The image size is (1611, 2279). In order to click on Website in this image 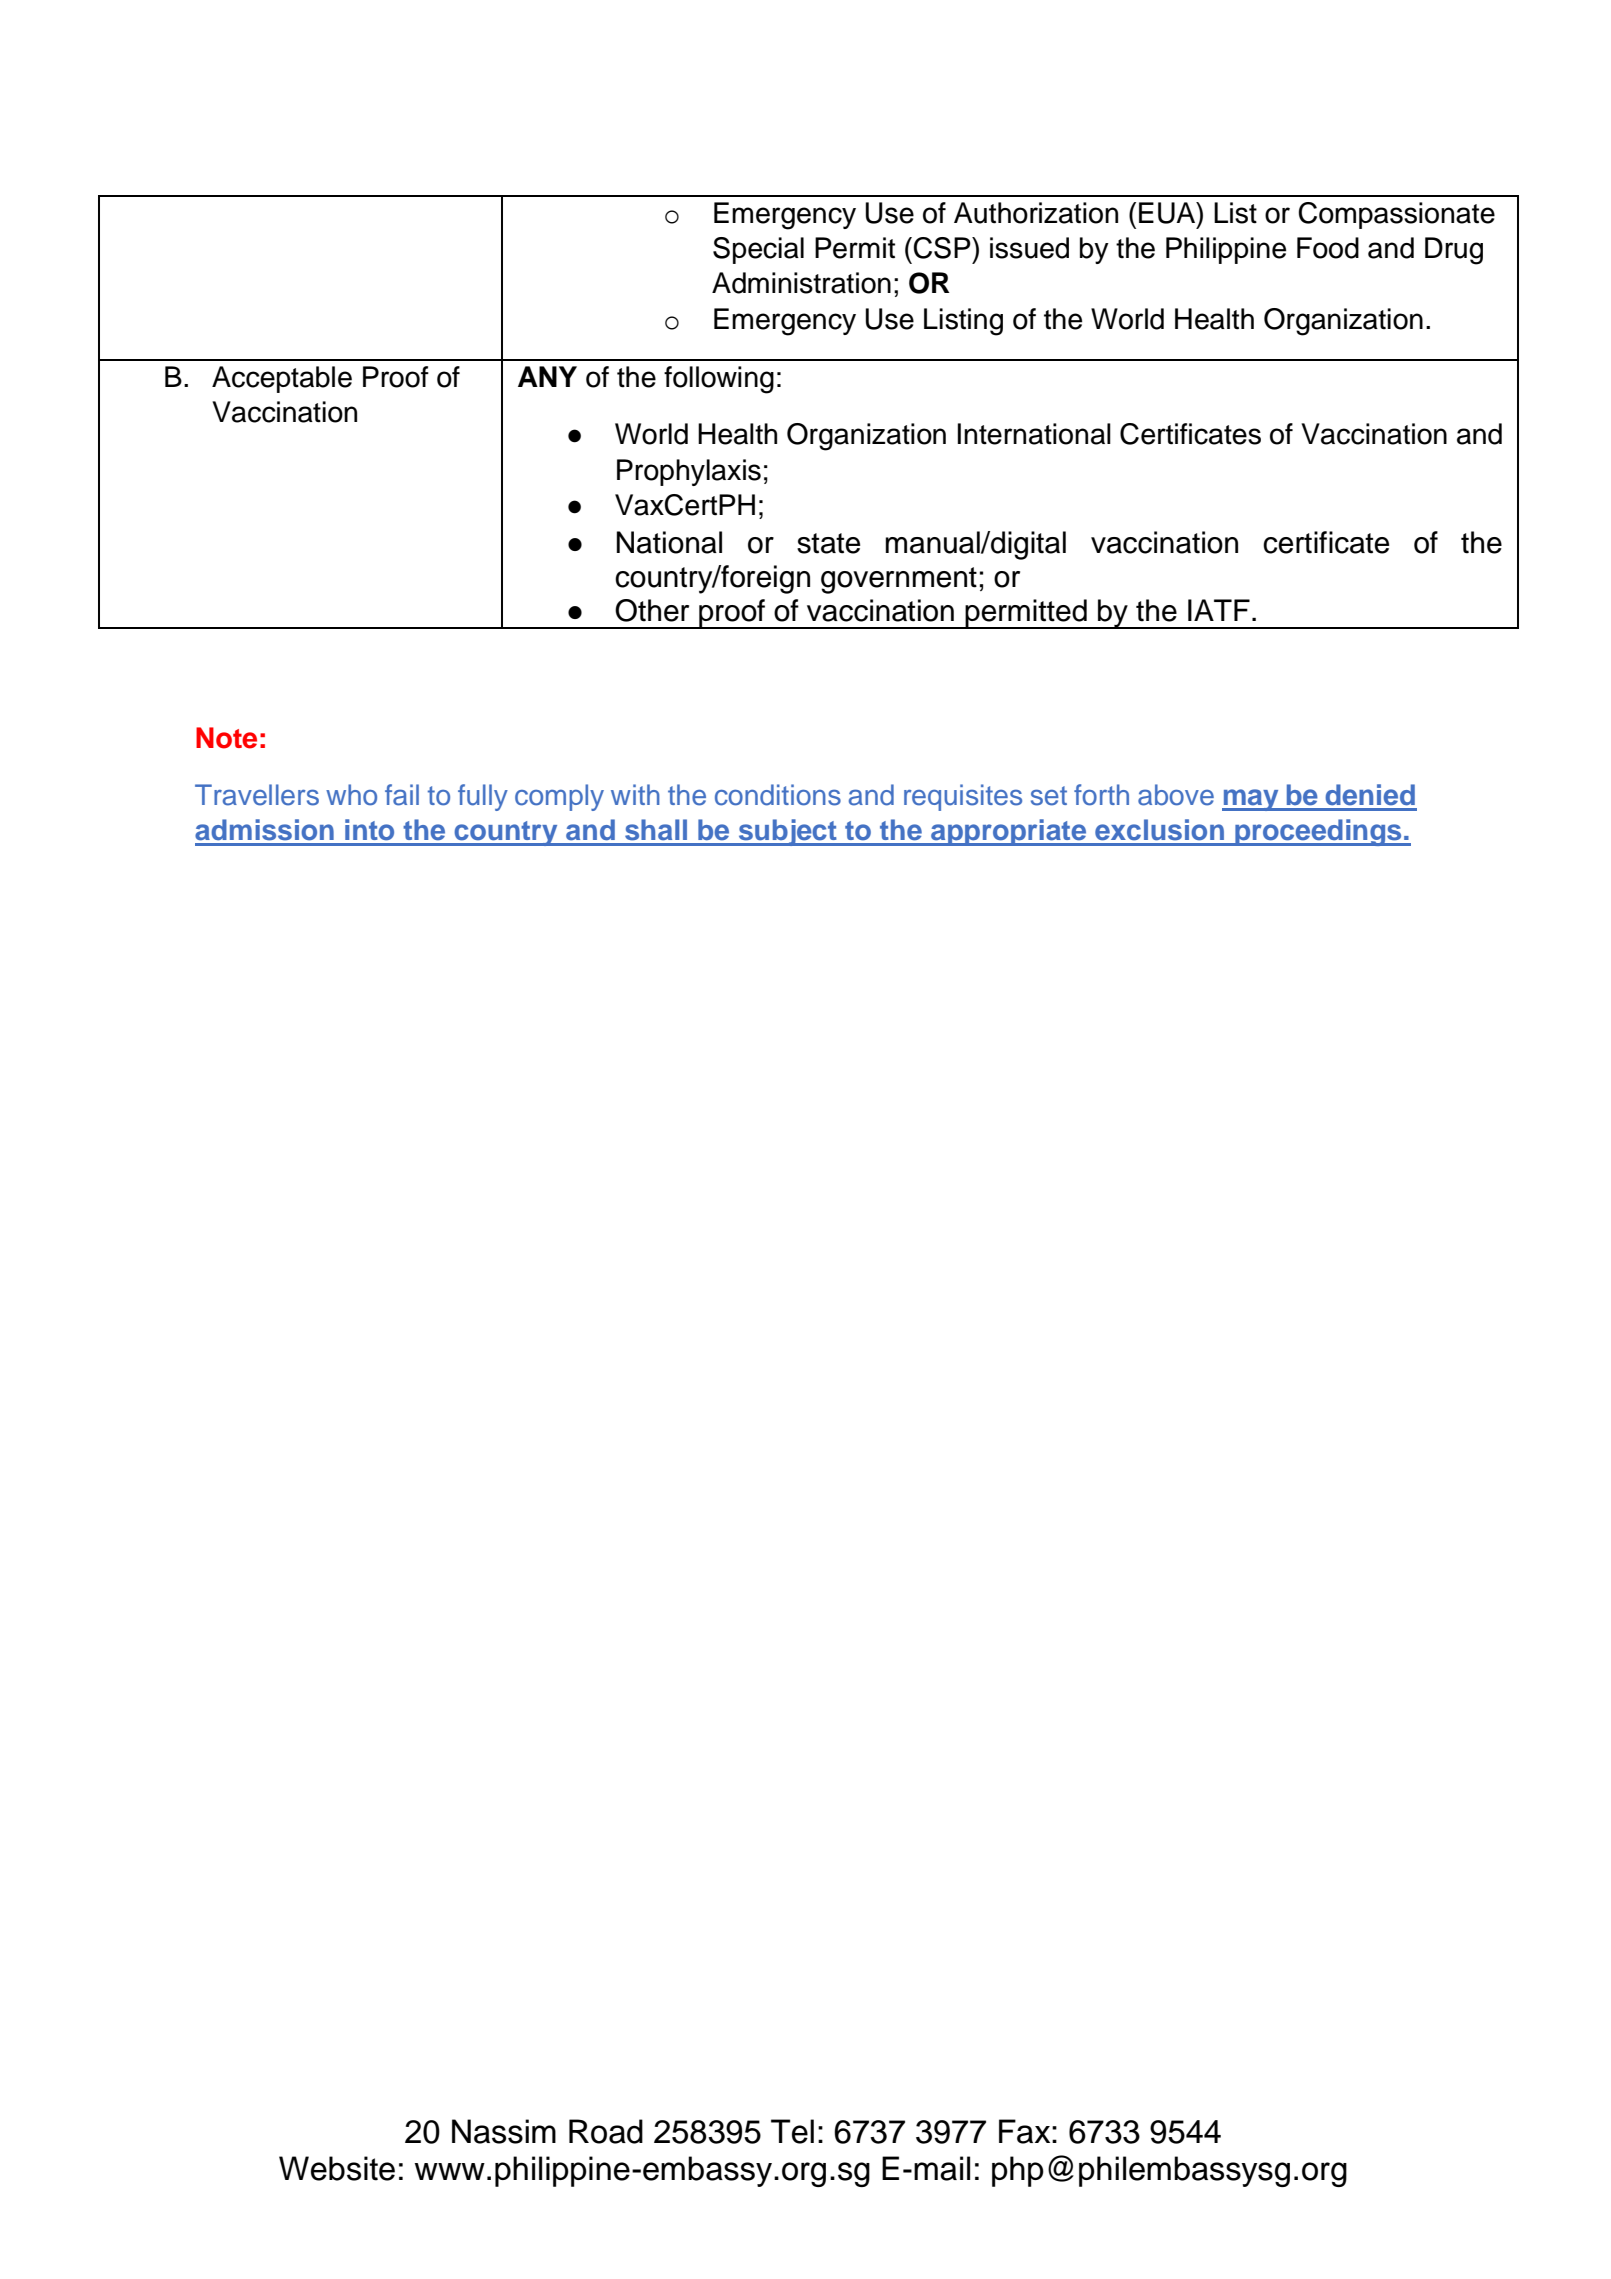, I will do `click(337, 2168)`.
